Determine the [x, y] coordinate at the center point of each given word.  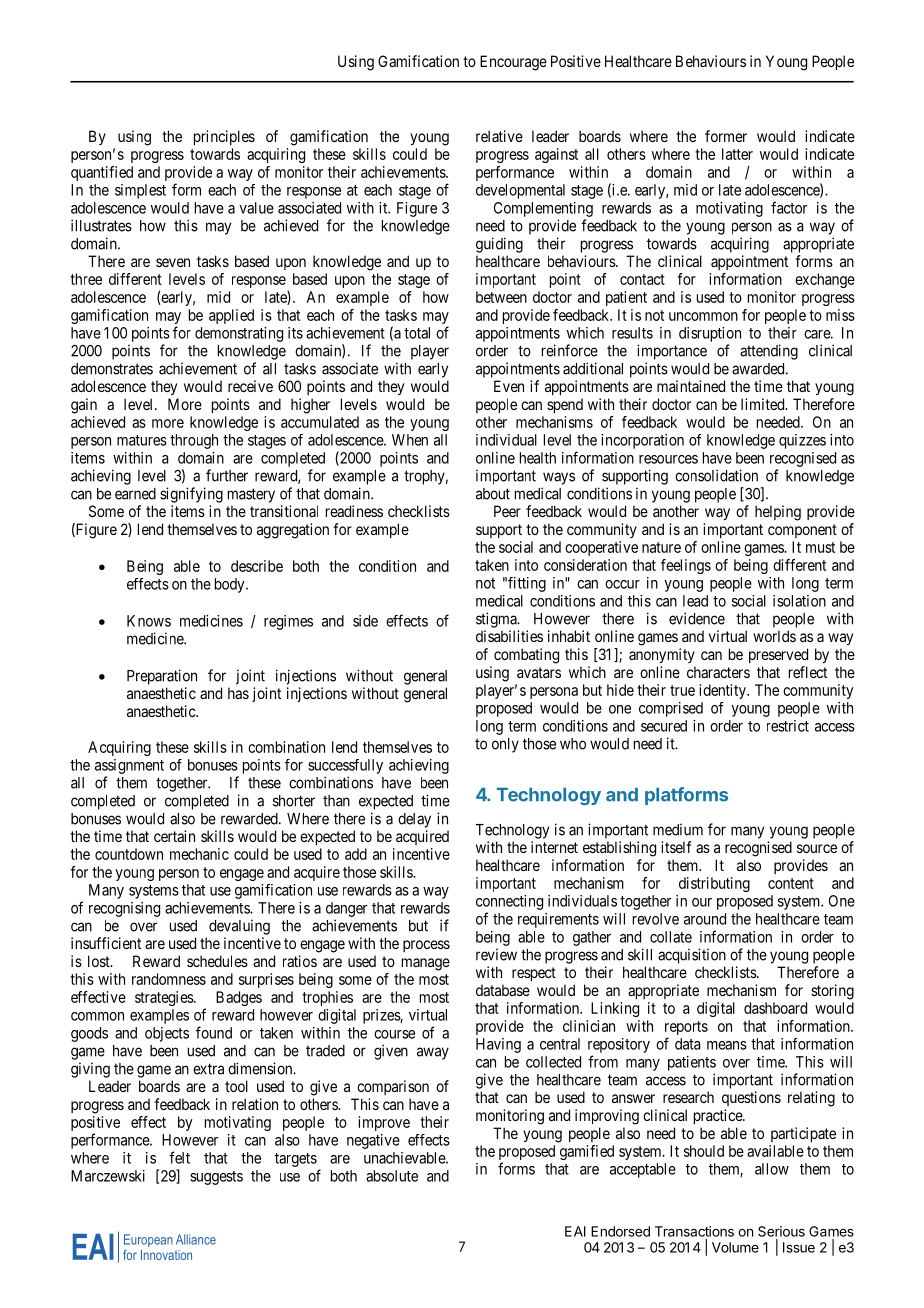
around [705, 919]
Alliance [196, 1239]
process [426, 946]
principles [224, 137]
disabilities [509, 636]
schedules [217, 961]
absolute [392, 1176]
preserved [778, 655]
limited [764, 404]
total [417, 333]
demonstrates [112, 369]
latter [737, 154]
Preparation [162, 677]
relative [499, 136]
